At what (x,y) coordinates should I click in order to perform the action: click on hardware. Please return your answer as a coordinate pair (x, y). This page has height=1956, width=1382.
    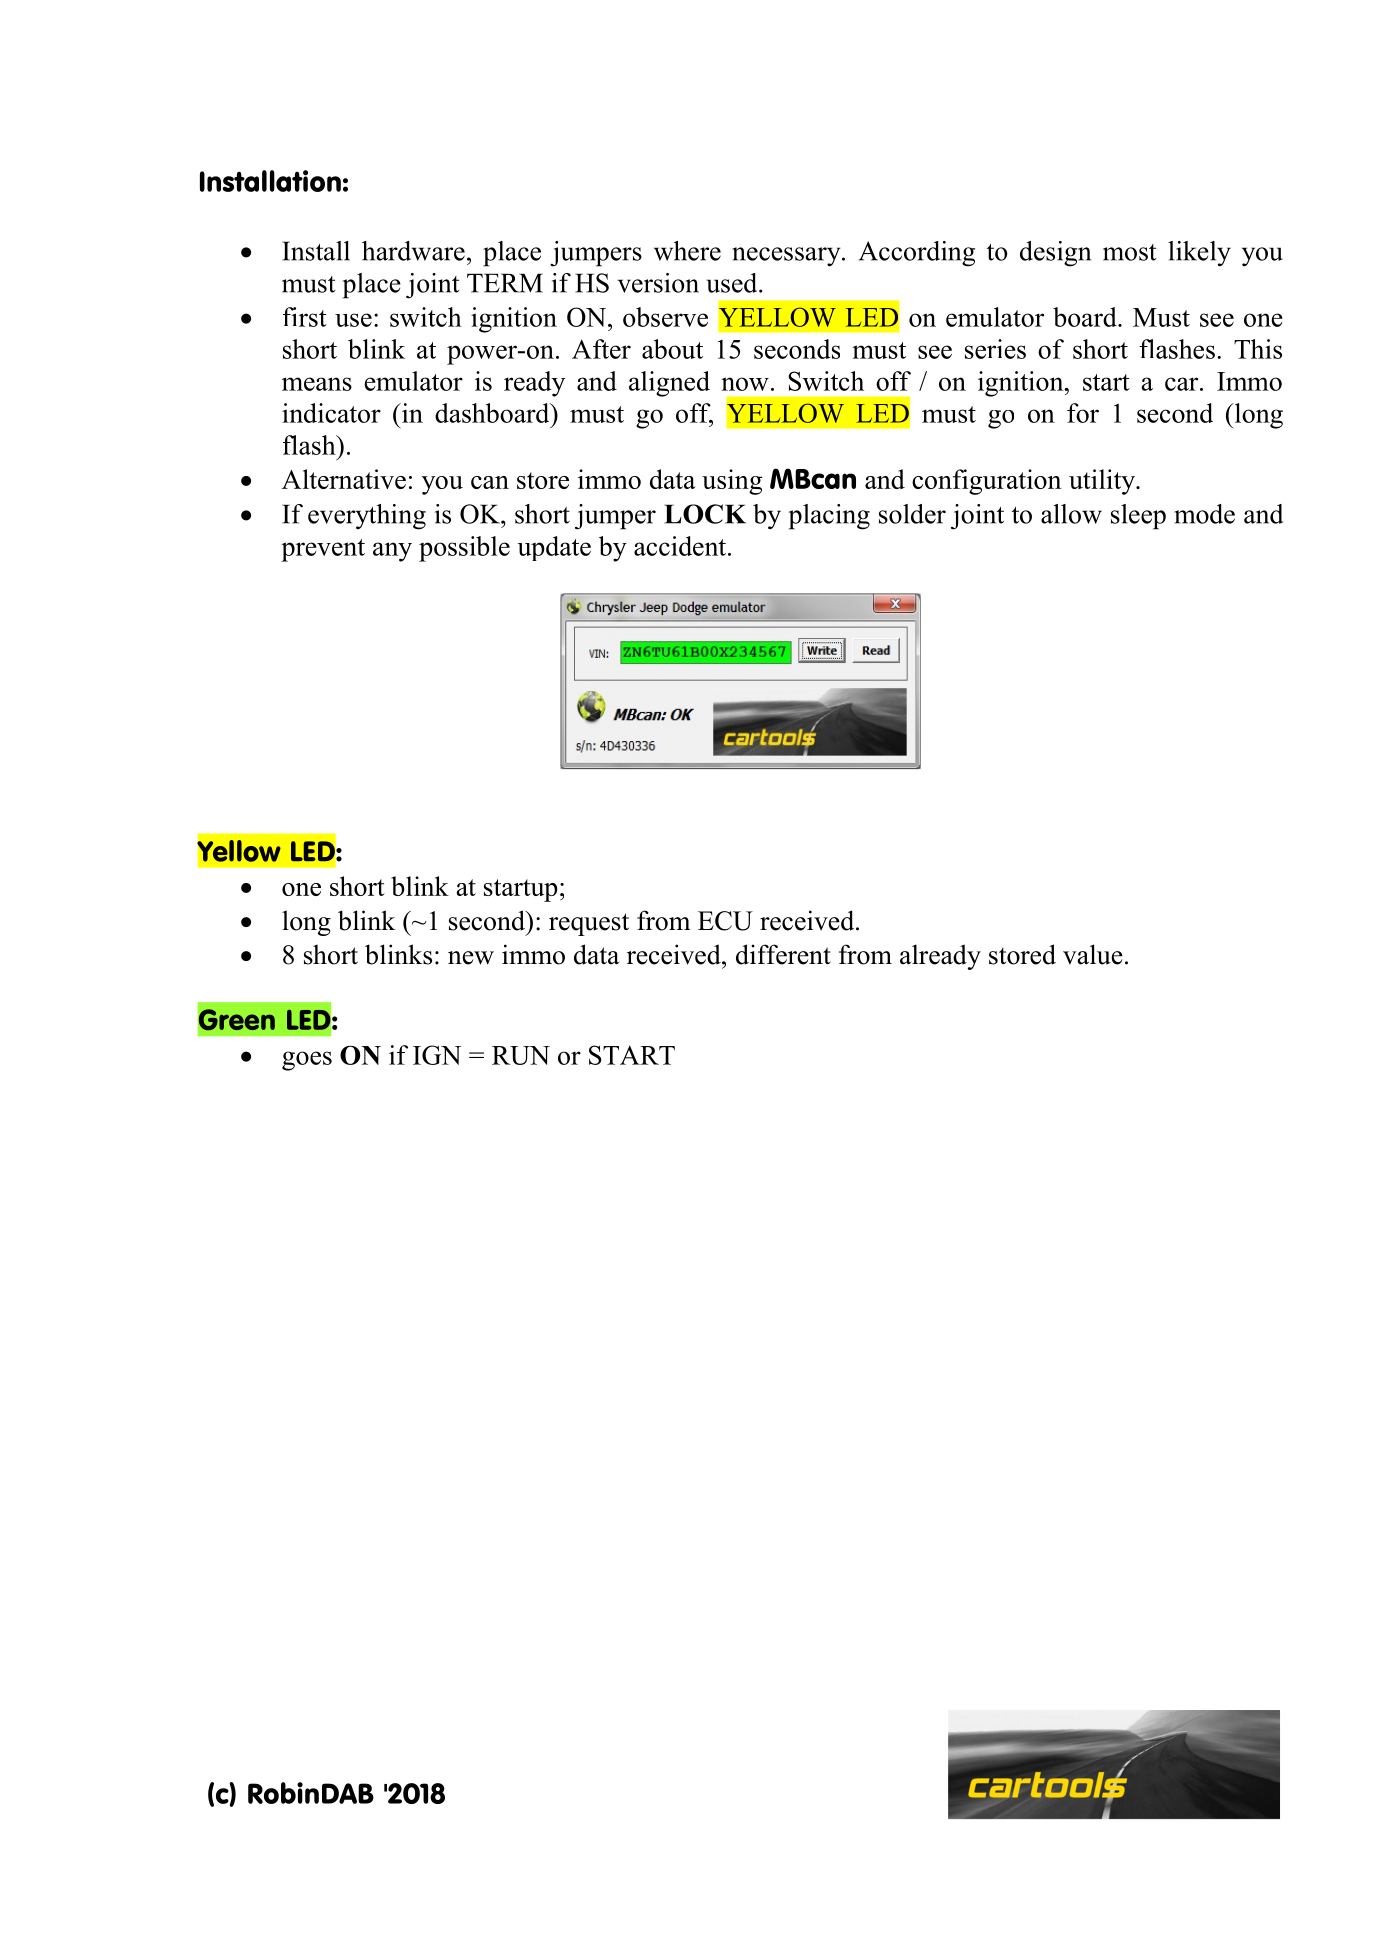
    Looking at the image, I should click on (413, 251).
